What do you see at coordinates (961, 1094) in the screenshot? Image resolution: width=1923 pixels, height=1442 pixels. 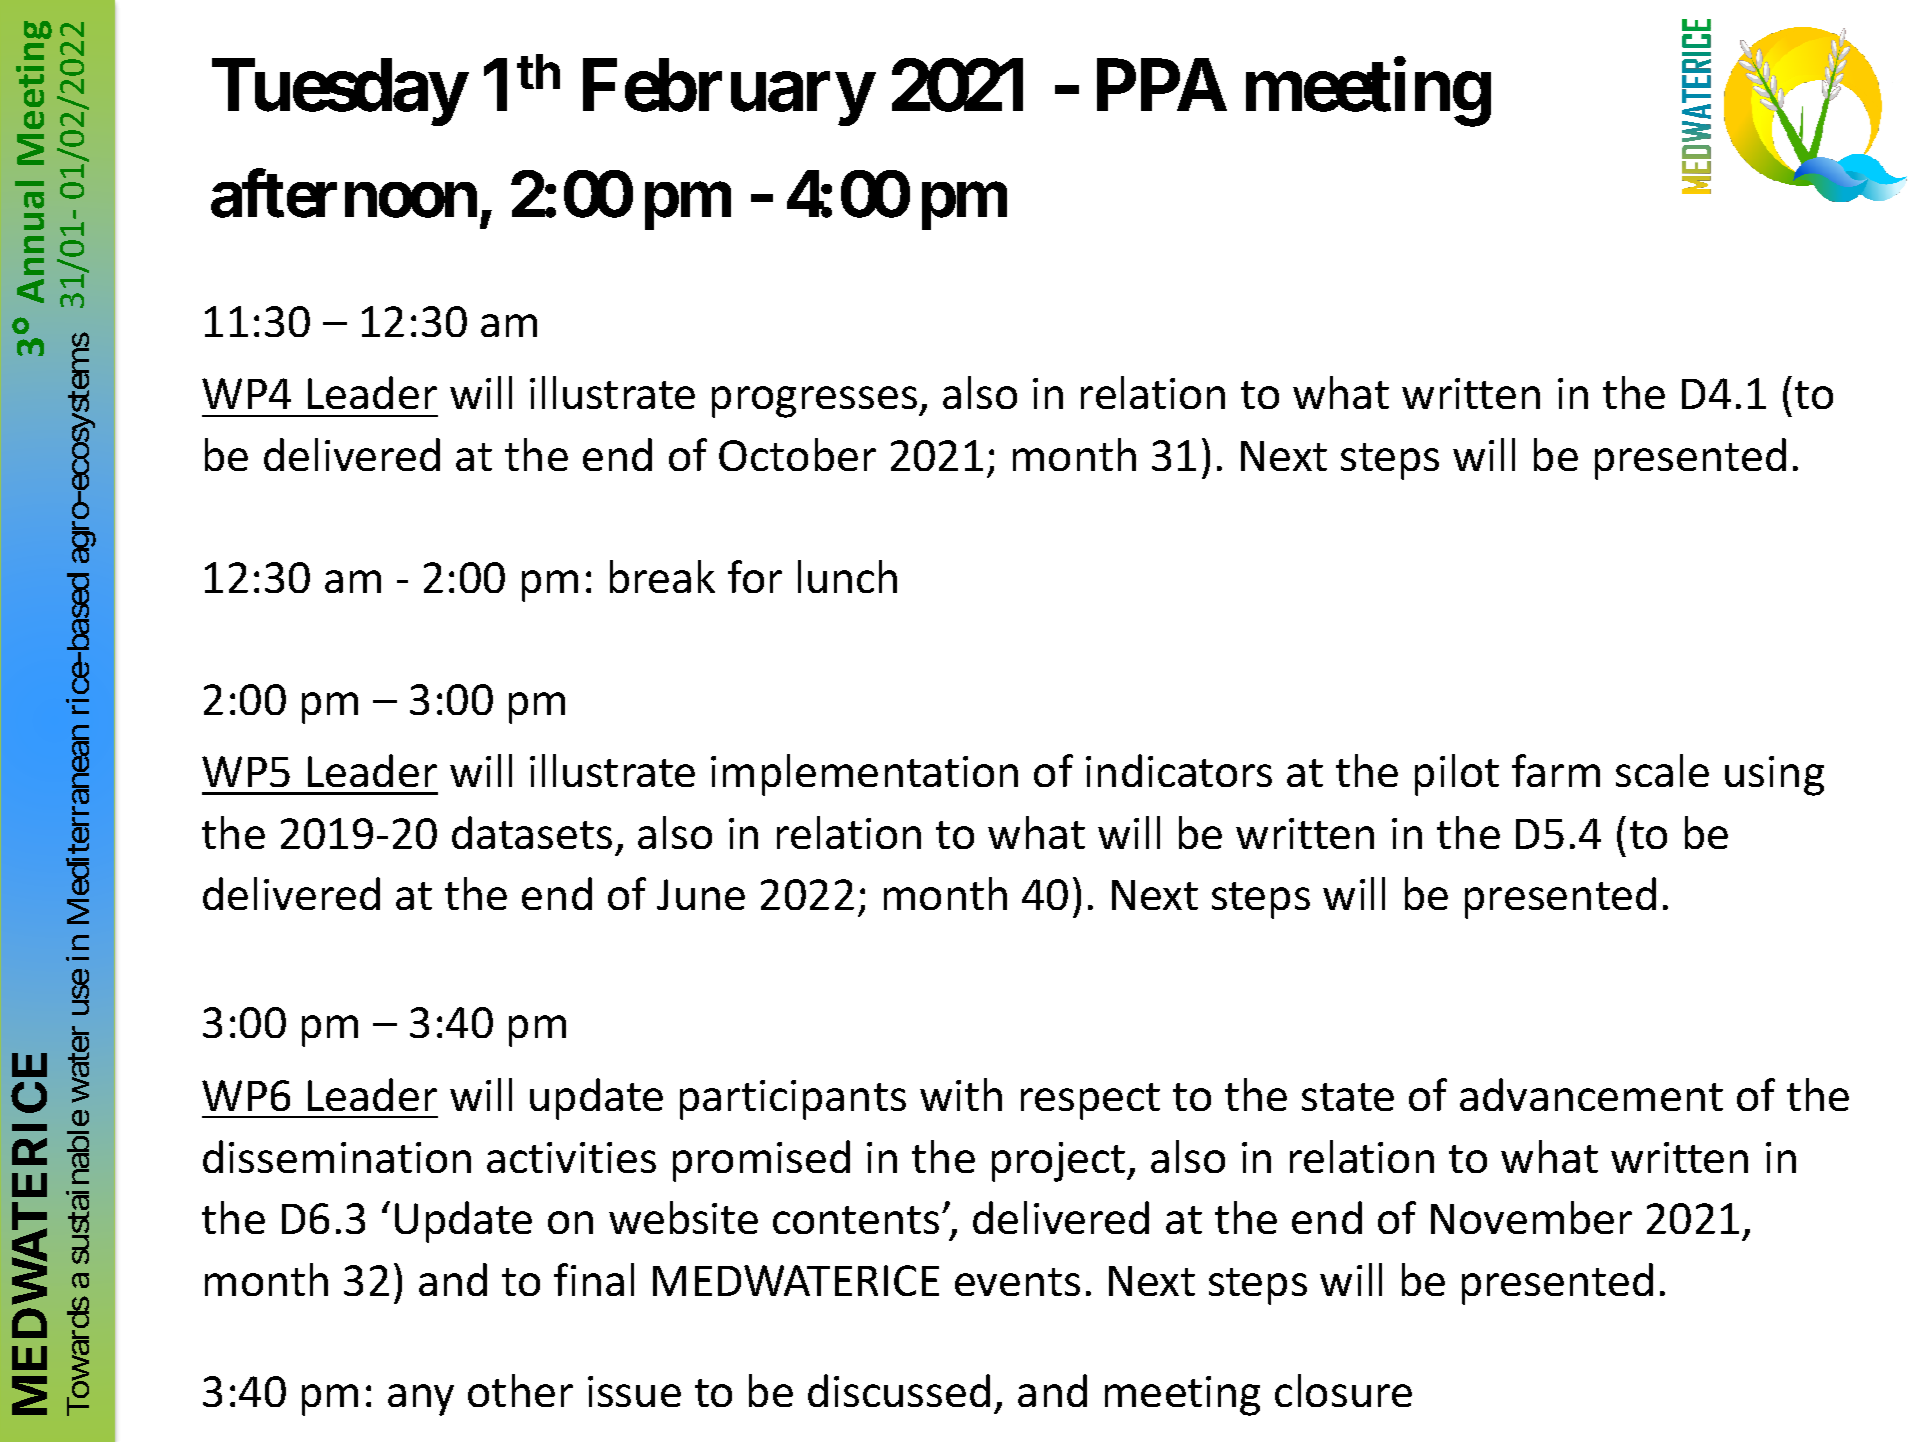 I see `with` at bounding box center [961, 1094].
